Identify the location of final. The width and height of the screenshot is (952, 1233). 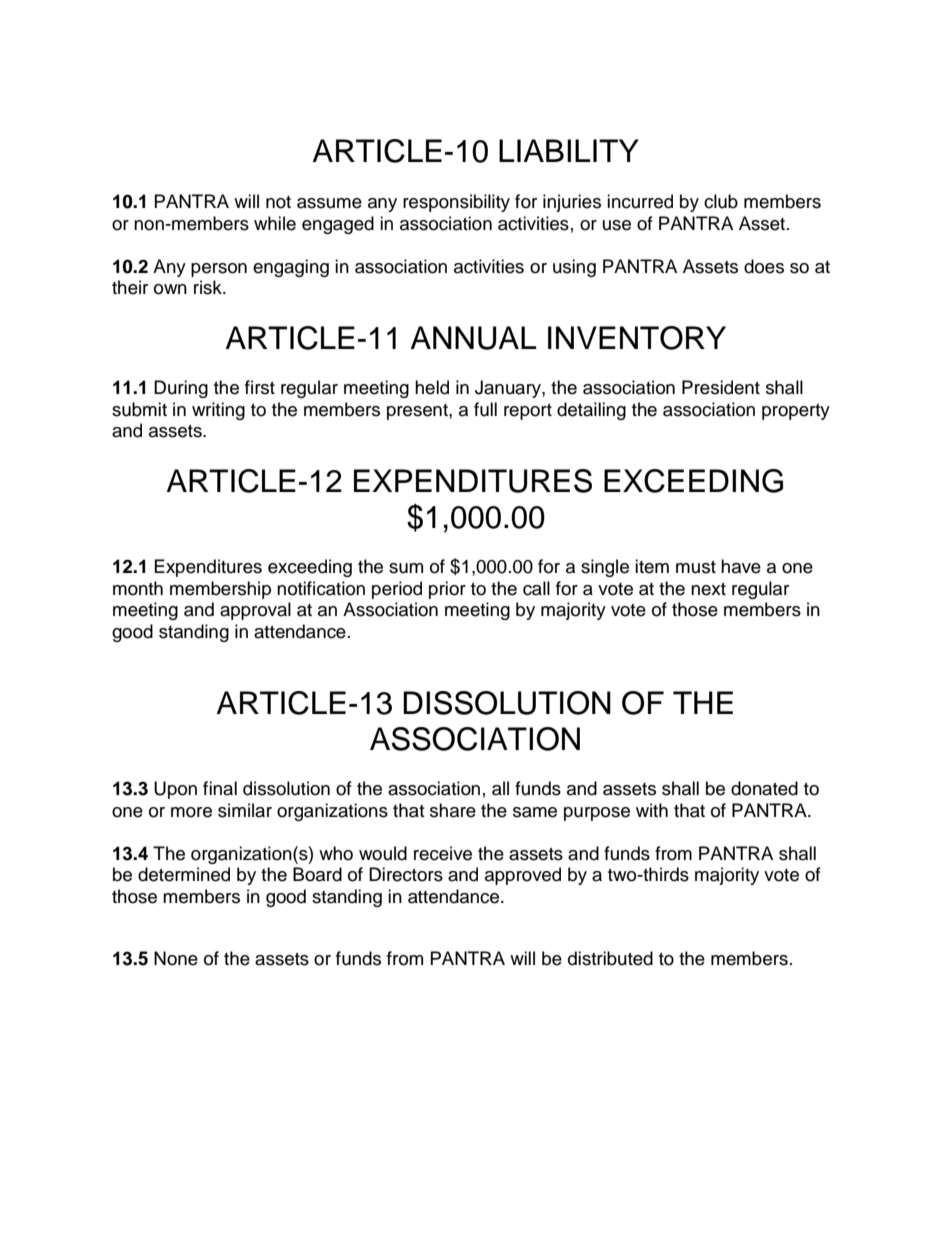
(220, 788).
